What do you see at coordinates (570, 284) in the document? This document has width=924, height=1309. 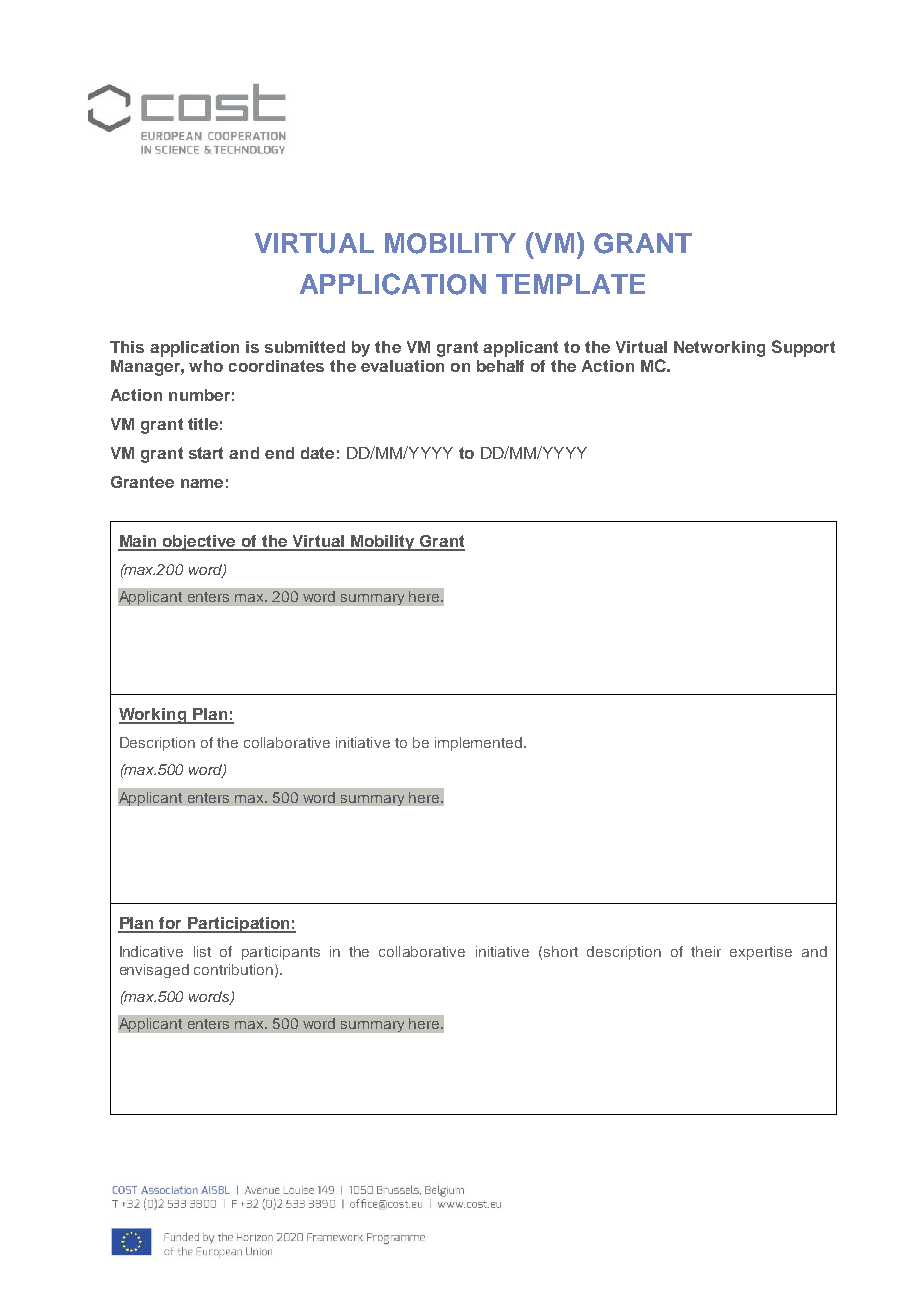 I see `TEMPLATE` at bounding box center [570, 284].
